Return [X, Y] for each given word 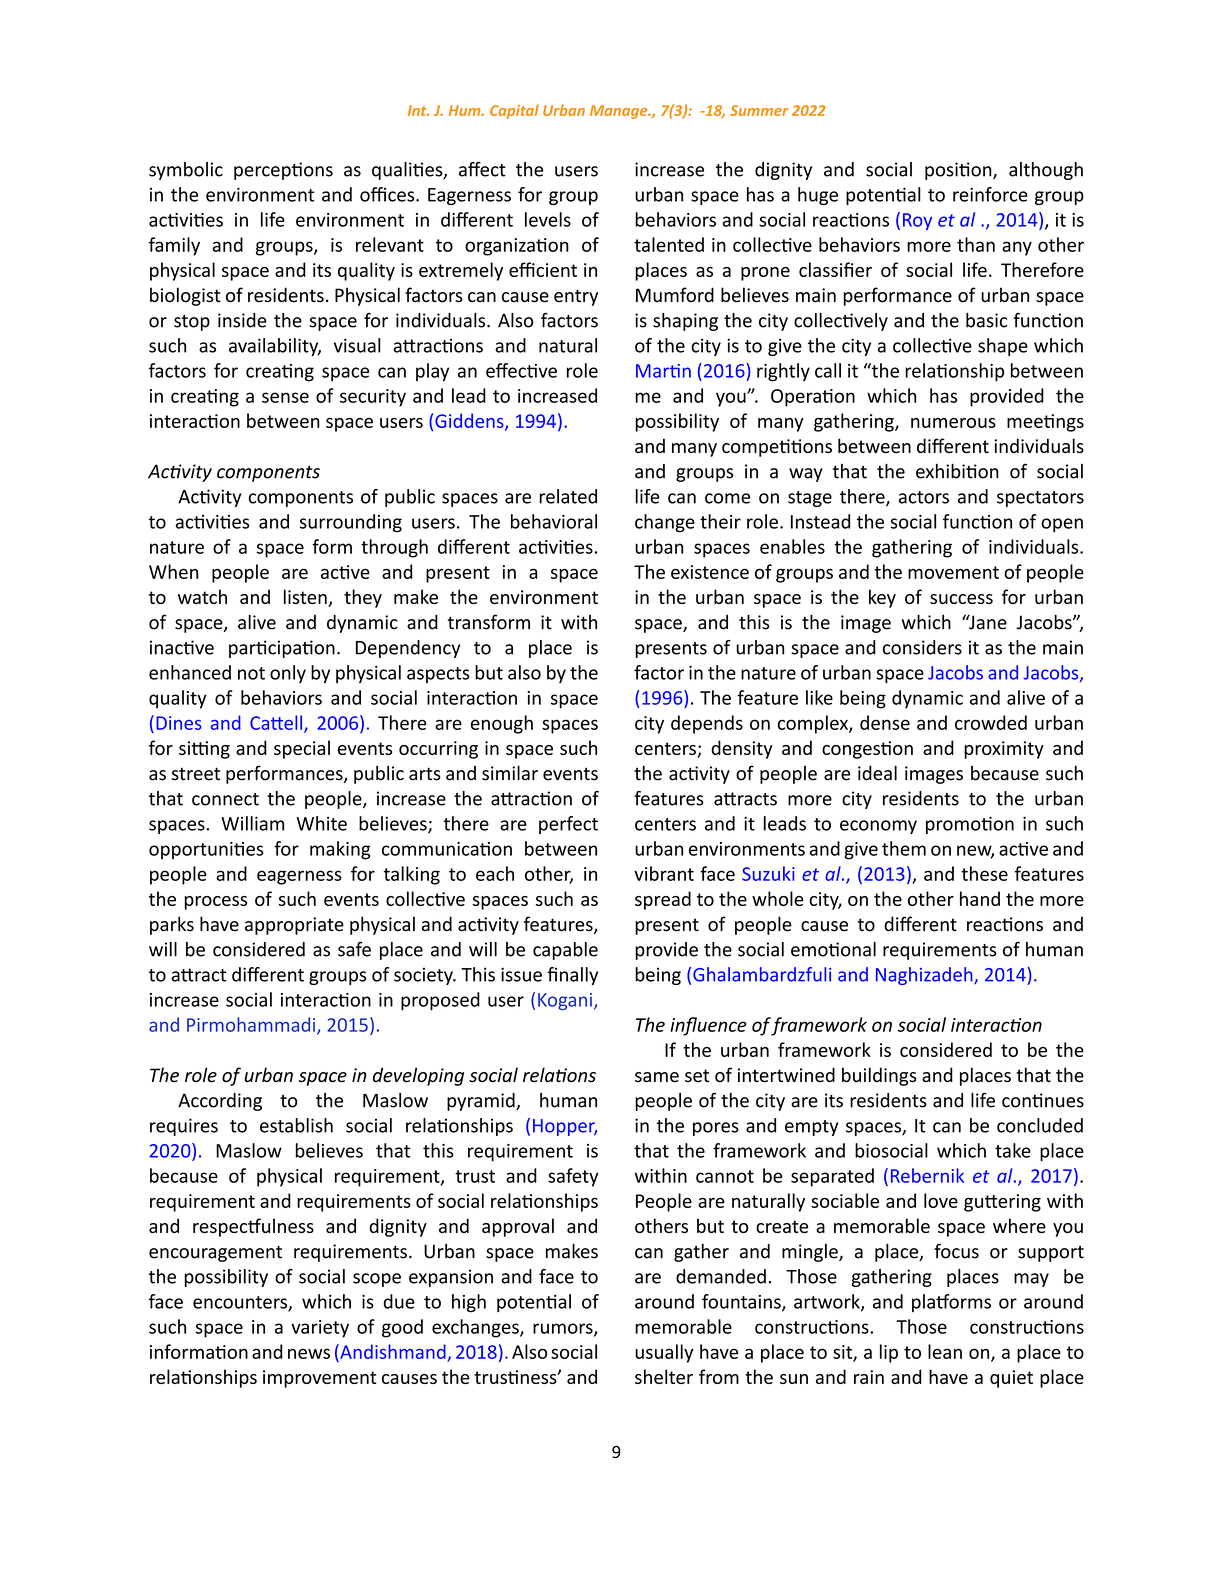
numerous [953, 423]
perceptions [283, 171]
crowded [991, 722]
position [959, 171]
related [568, 496]
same [657, 1077]
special [302, 749]
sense [285, 397]
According [220, 1102]
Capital [514, 111]
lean [945, 1351]
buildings [879, 1076]
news [309, 1353]
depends [707, 724]
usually [664, 1353]
